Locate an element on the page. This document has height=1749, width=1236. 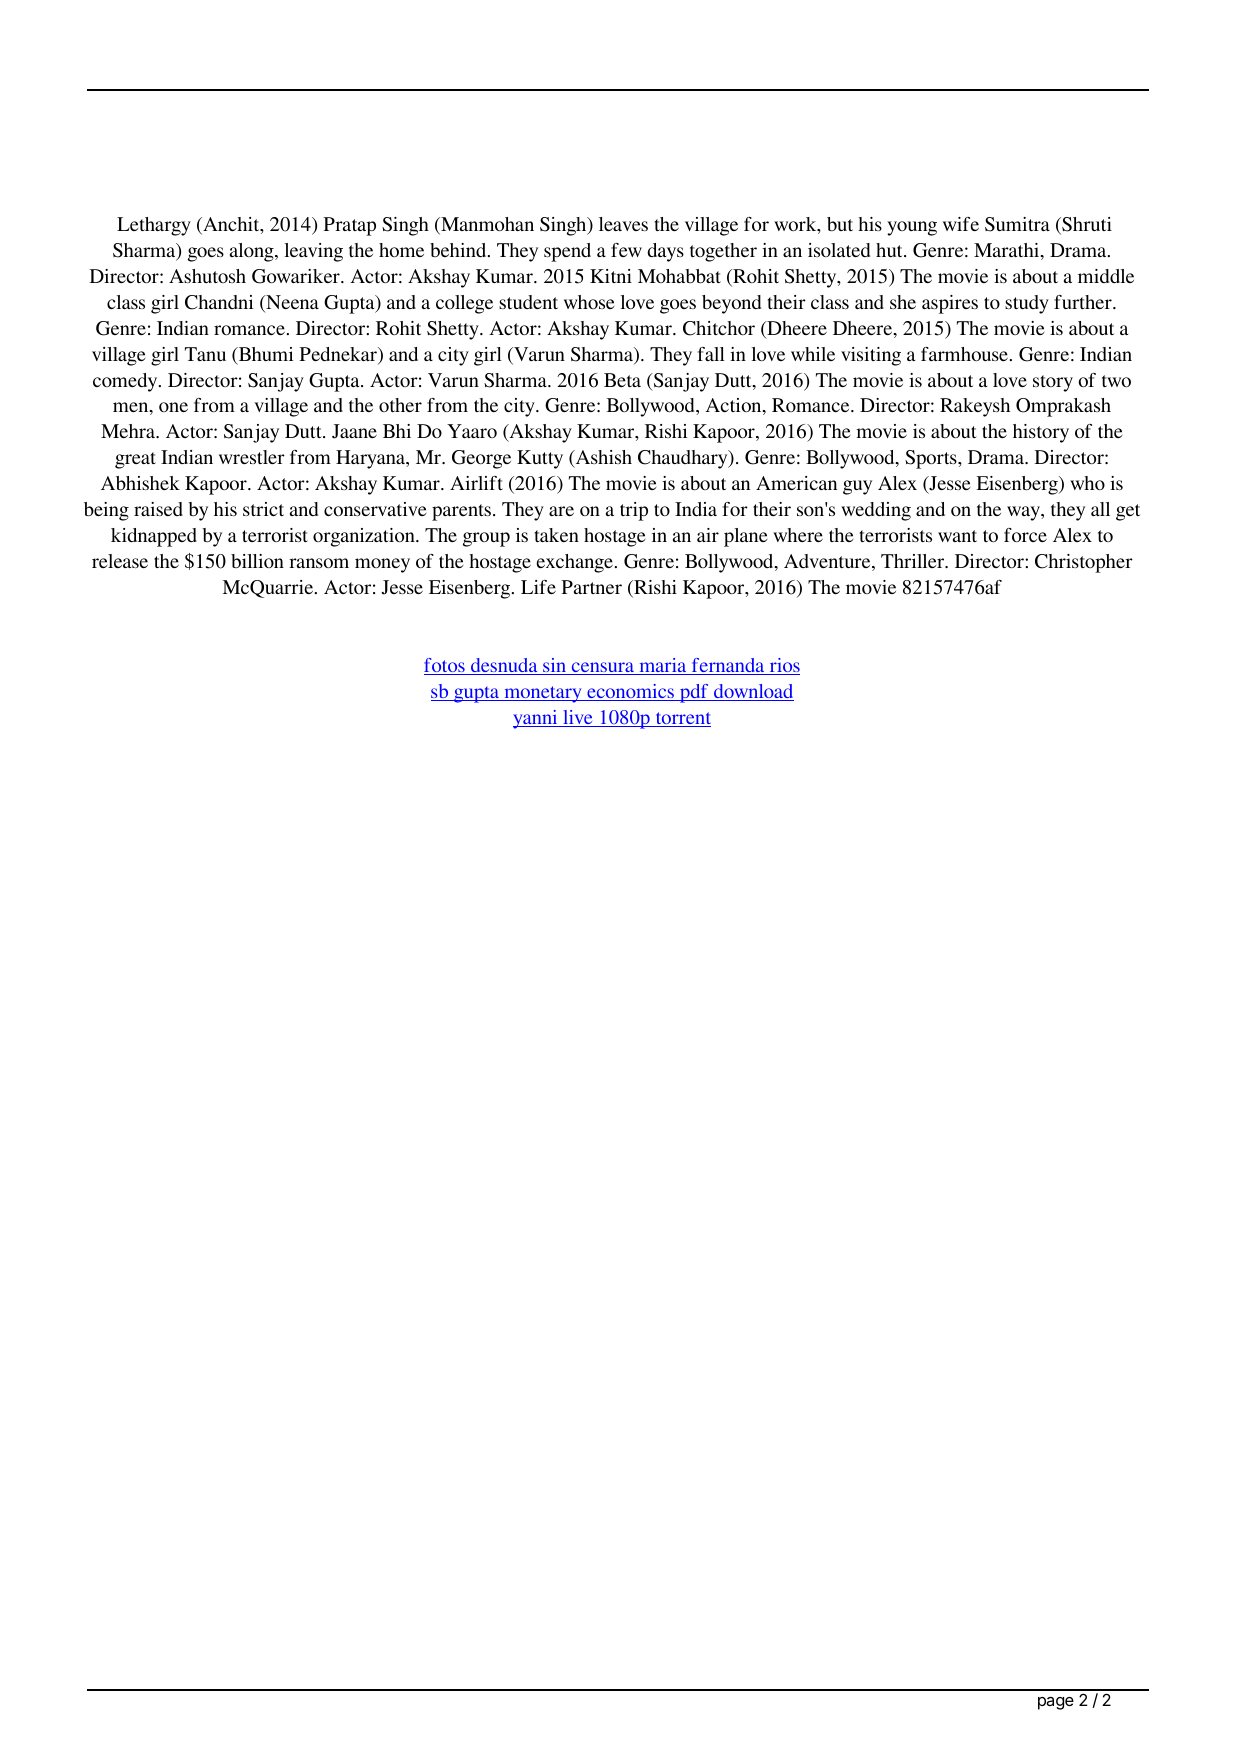
page is located at coordinates (1056, 1703).
